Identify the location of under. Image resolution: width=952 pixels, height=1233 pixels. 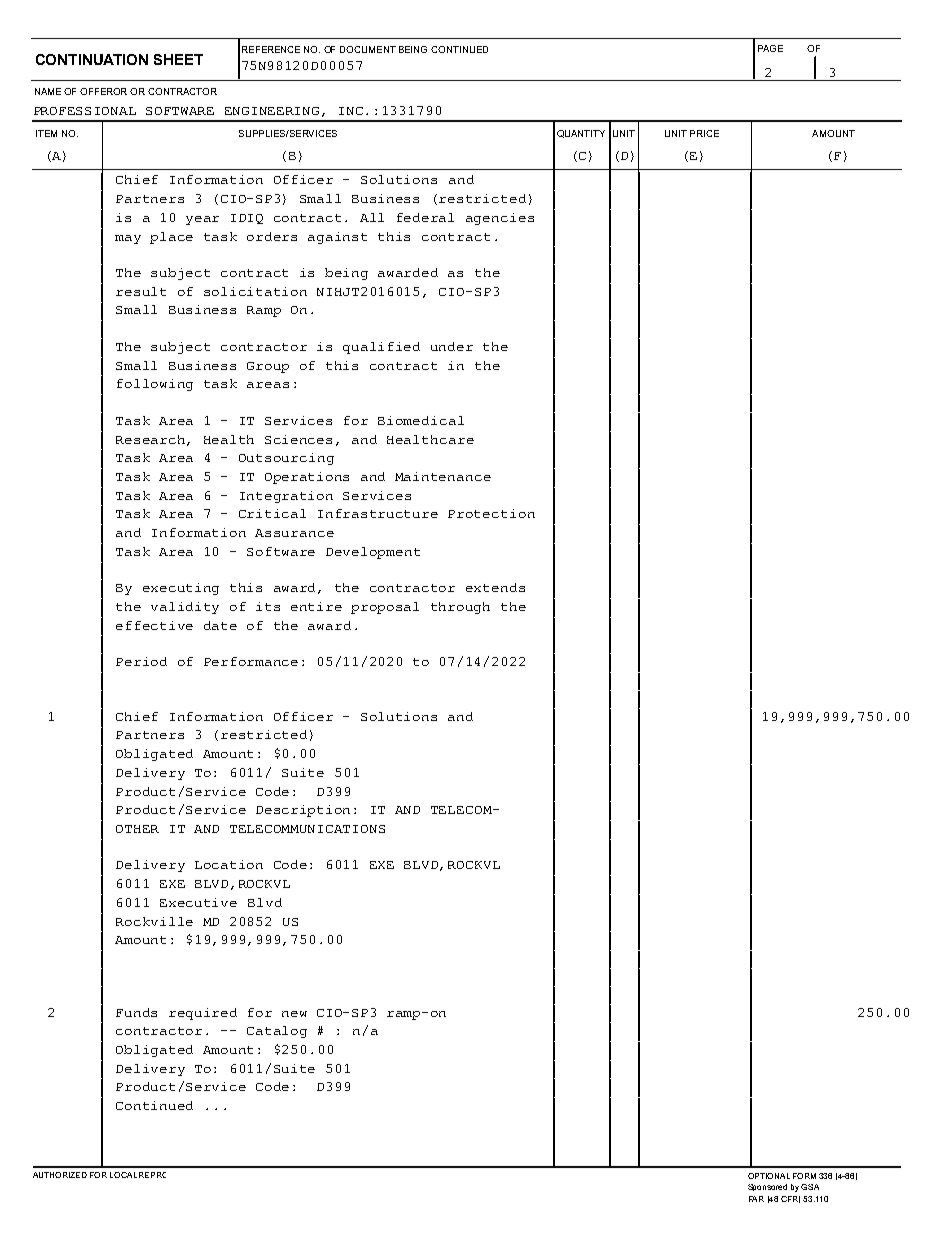
(452, 346).
